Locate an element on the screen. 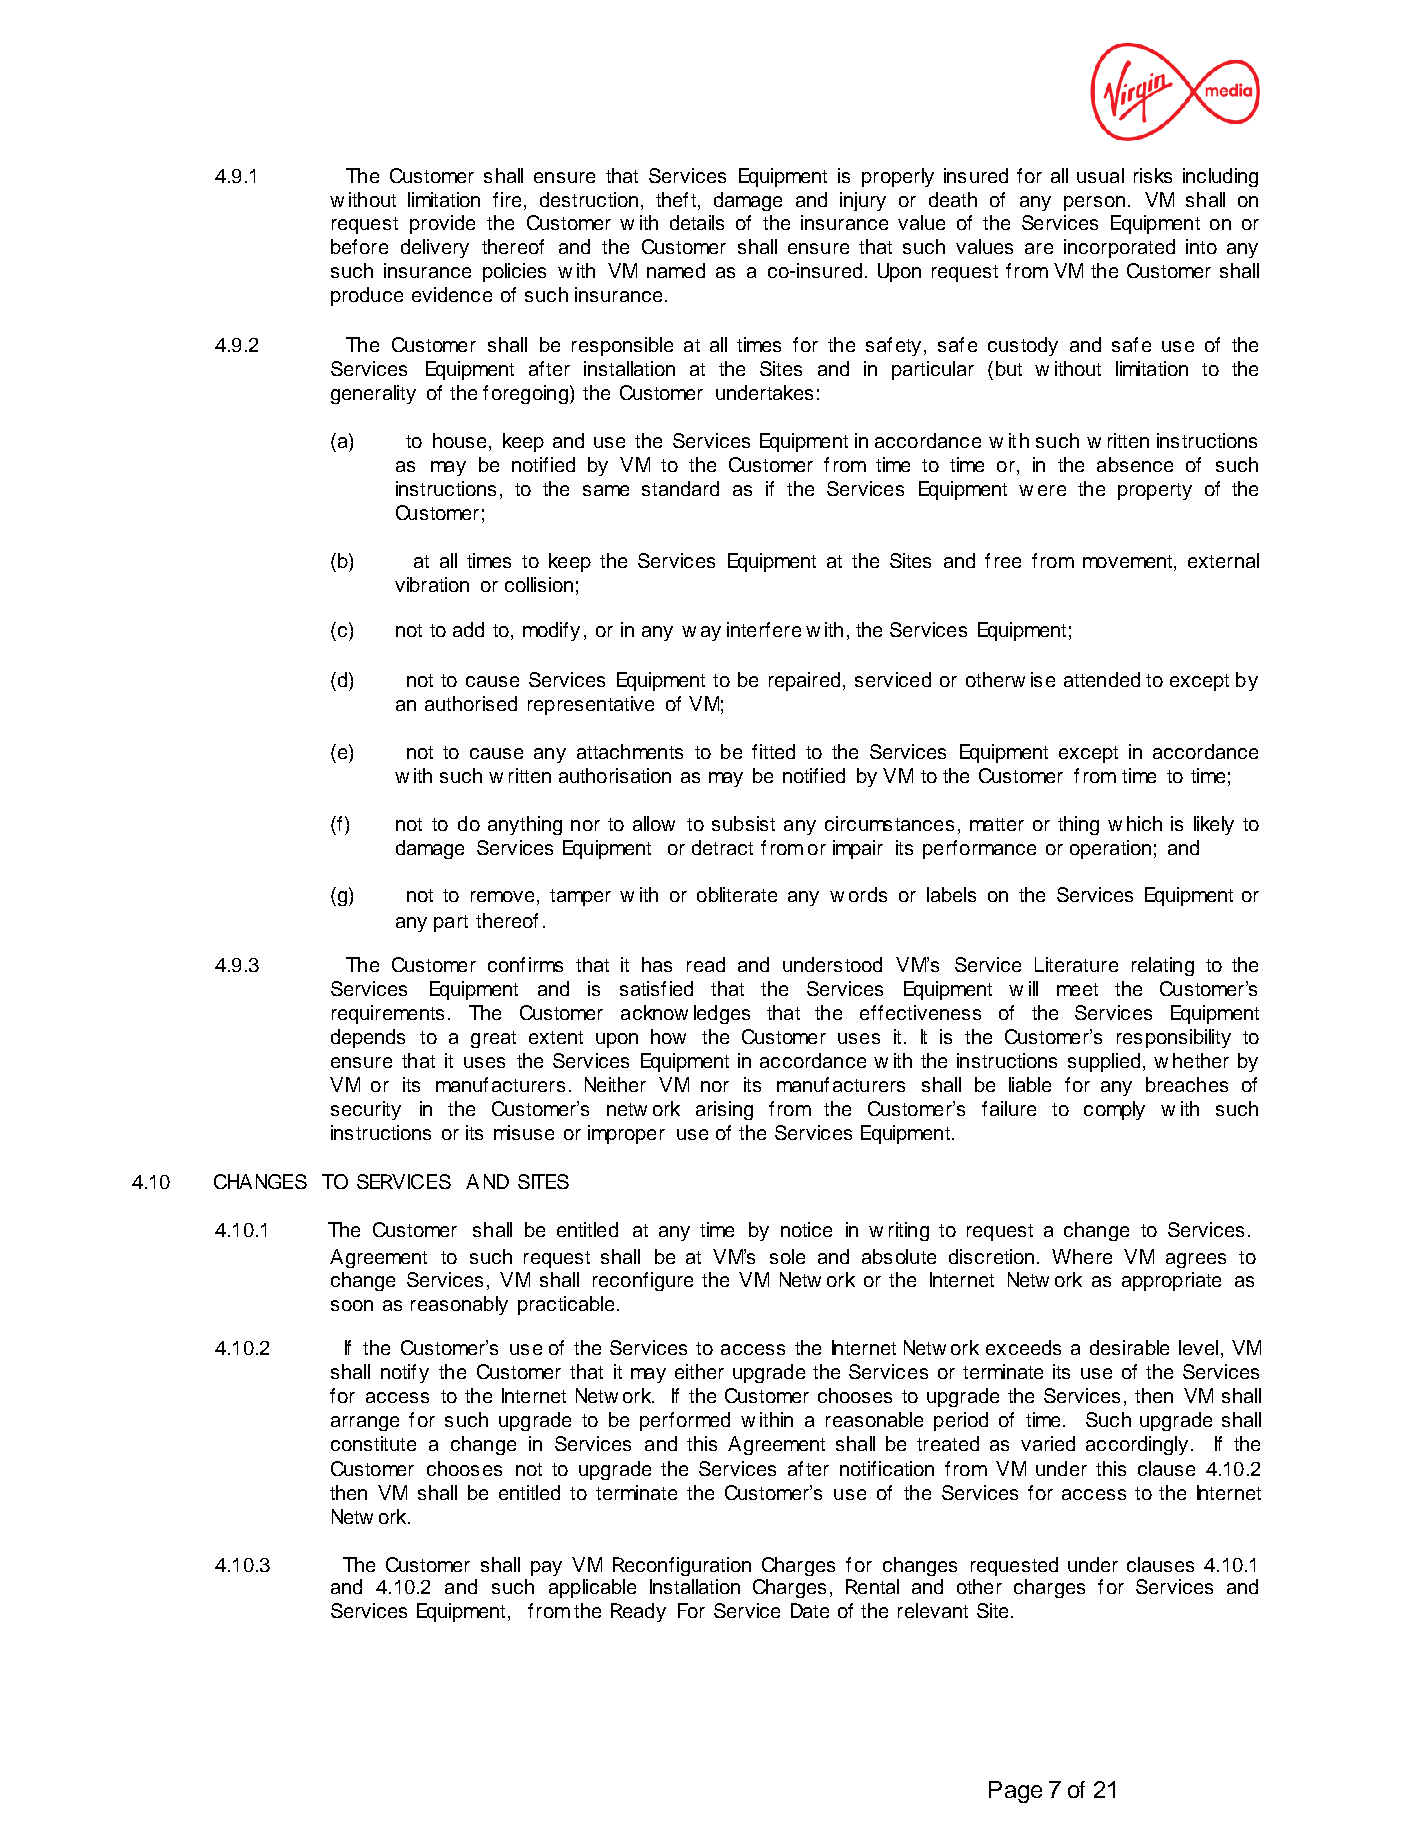  pay is located at coordinates (546, 1568).
